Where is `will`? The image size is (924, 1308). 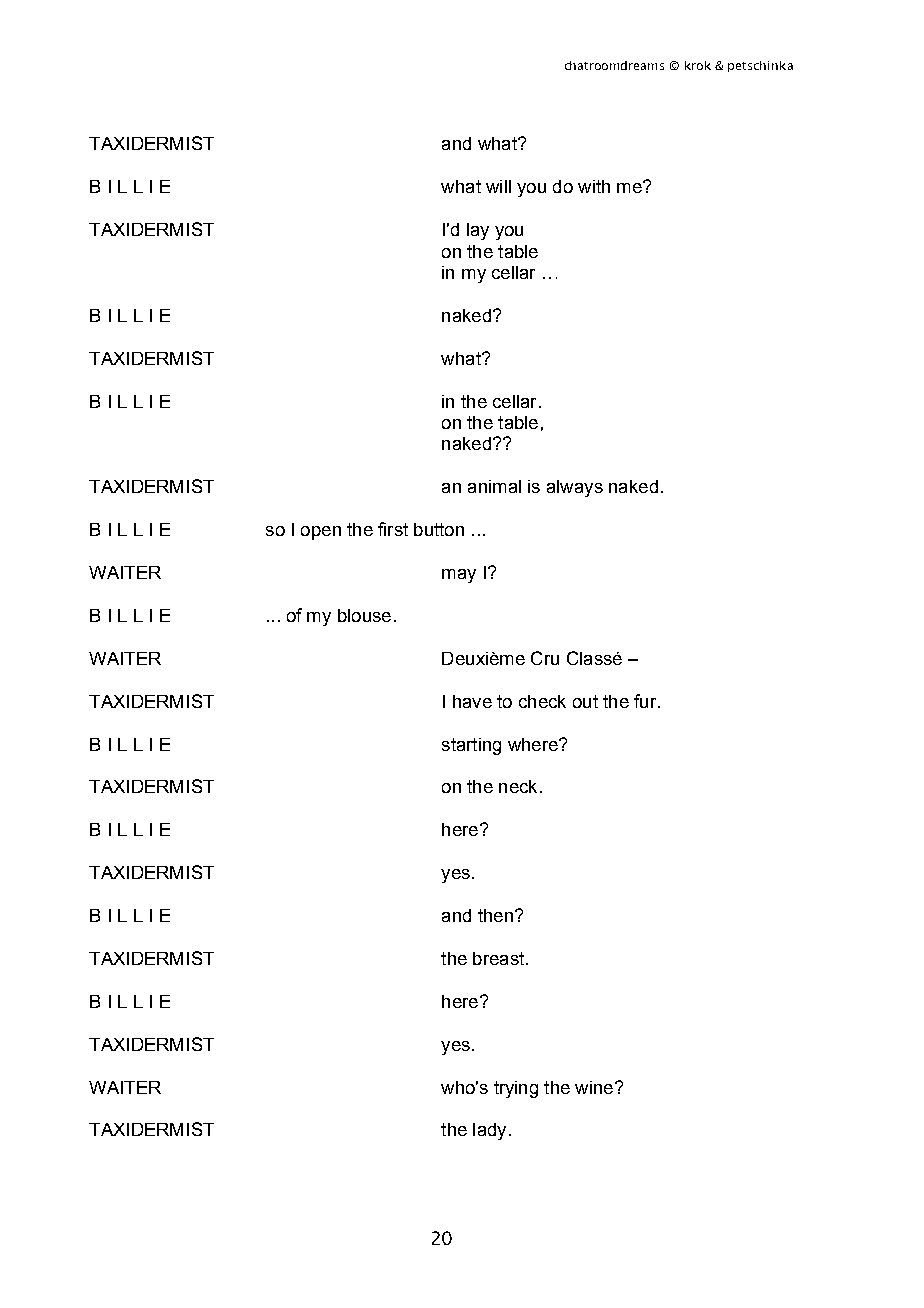 will is located at coordinates (498, 186).
